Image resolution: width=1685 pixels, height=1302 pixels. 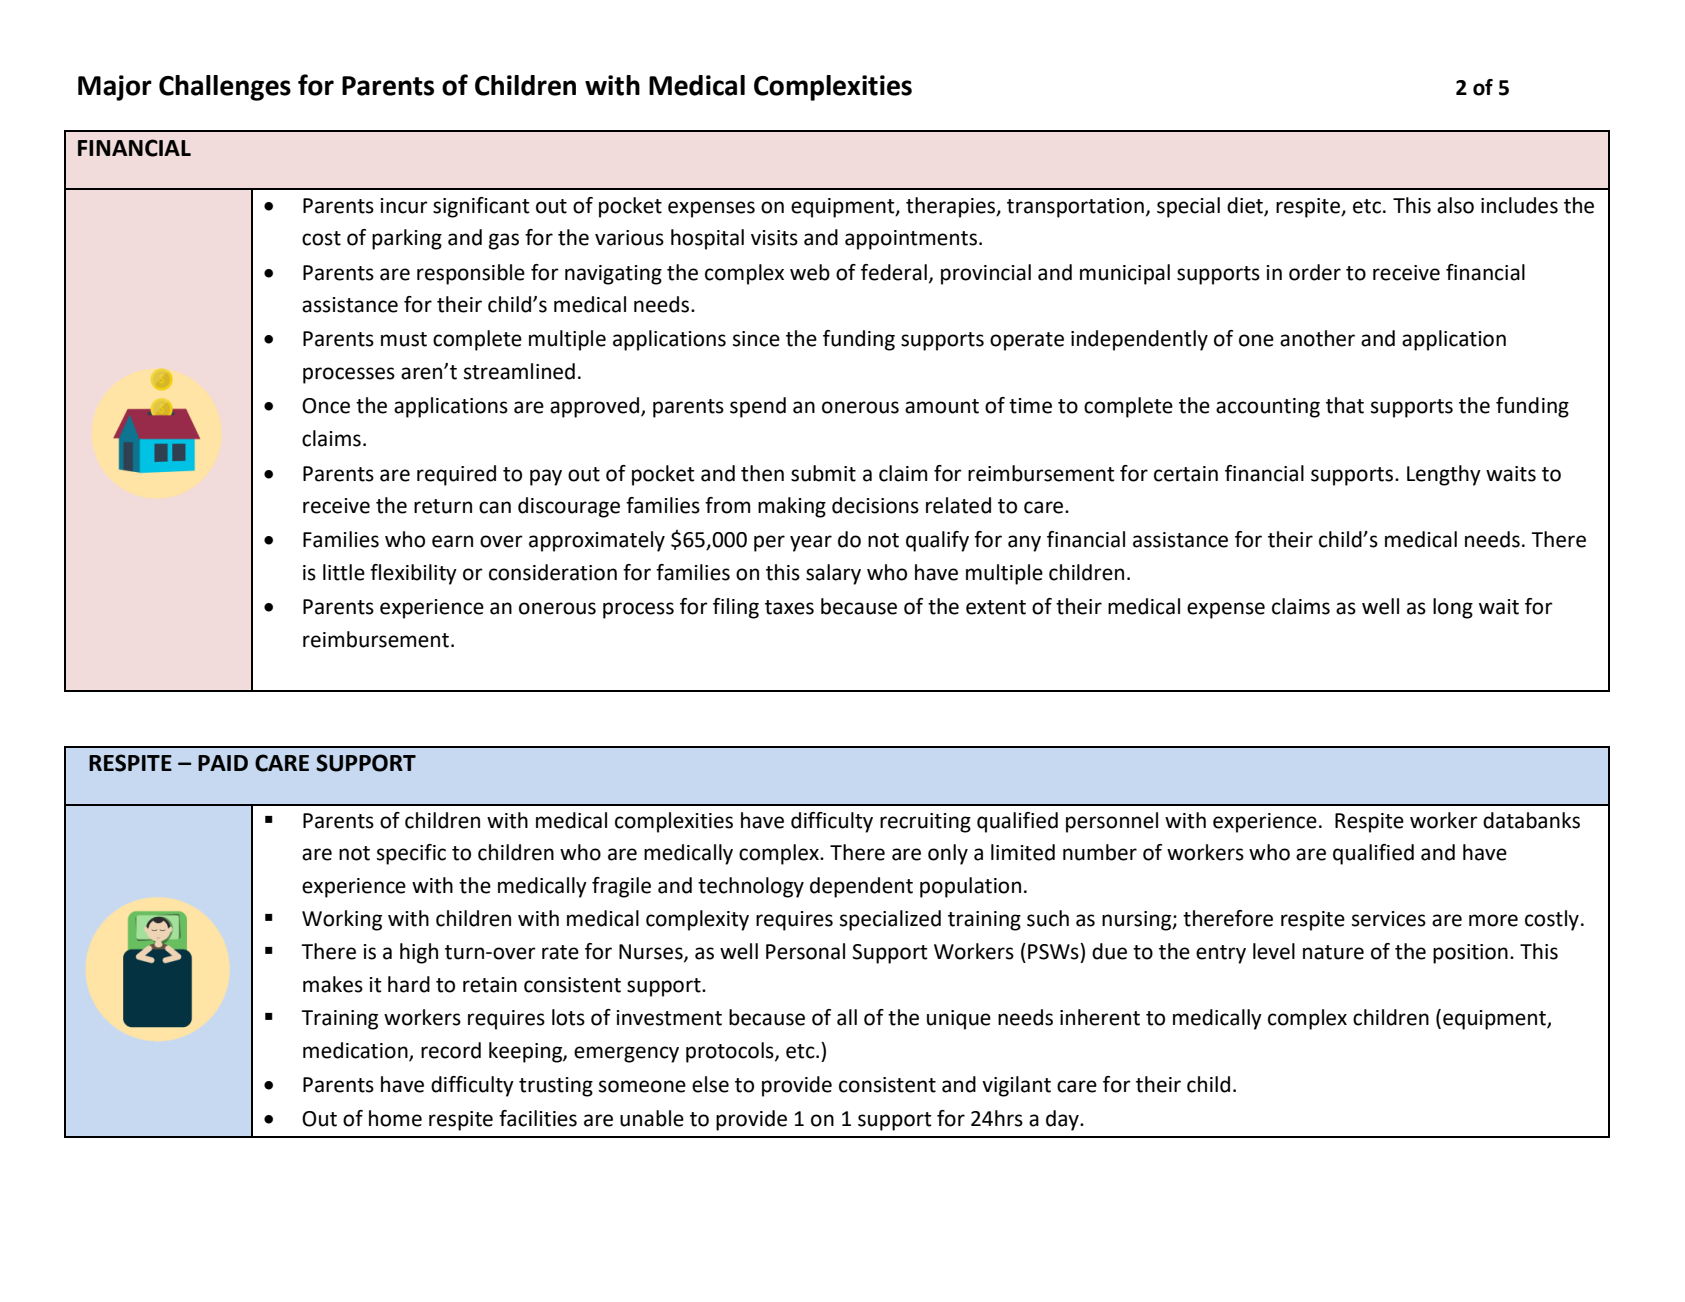 I want to click on that, so click(x=1345, y=405).
